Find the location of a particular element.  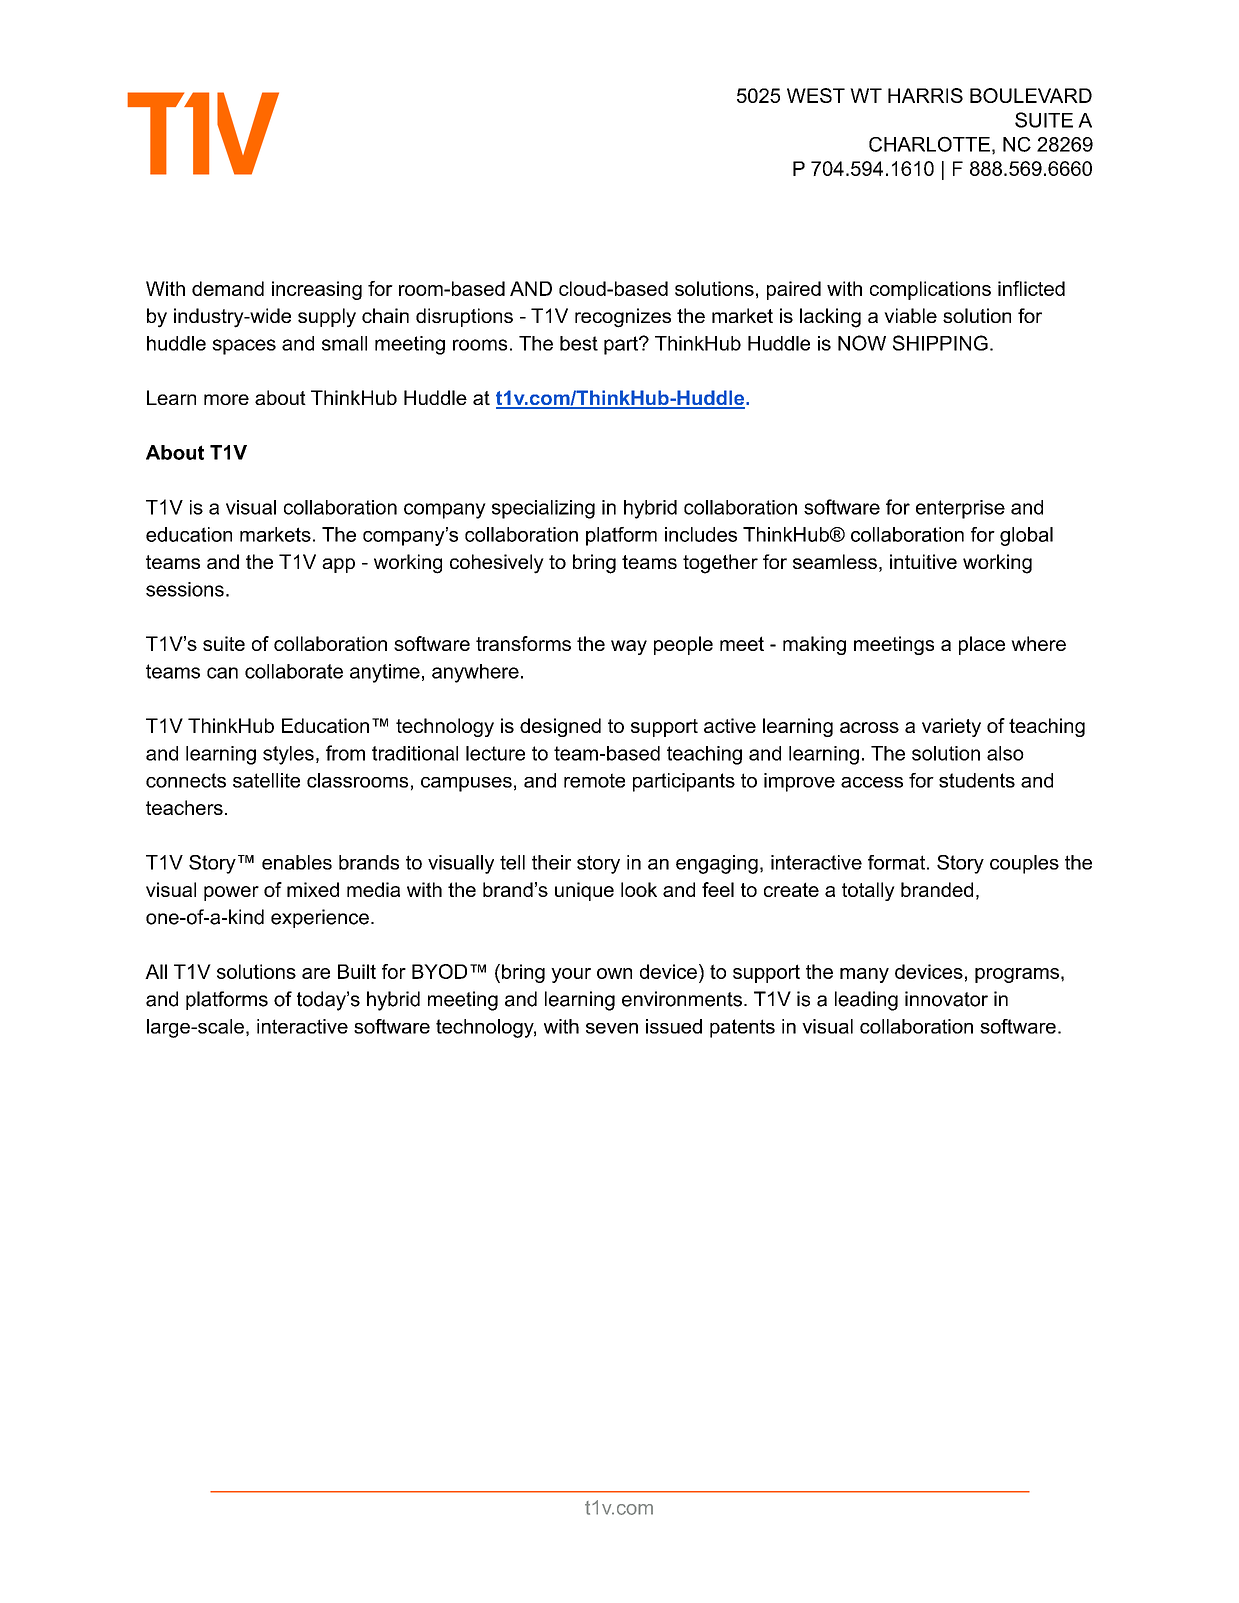

includes is located at coordinates (701, 534).
